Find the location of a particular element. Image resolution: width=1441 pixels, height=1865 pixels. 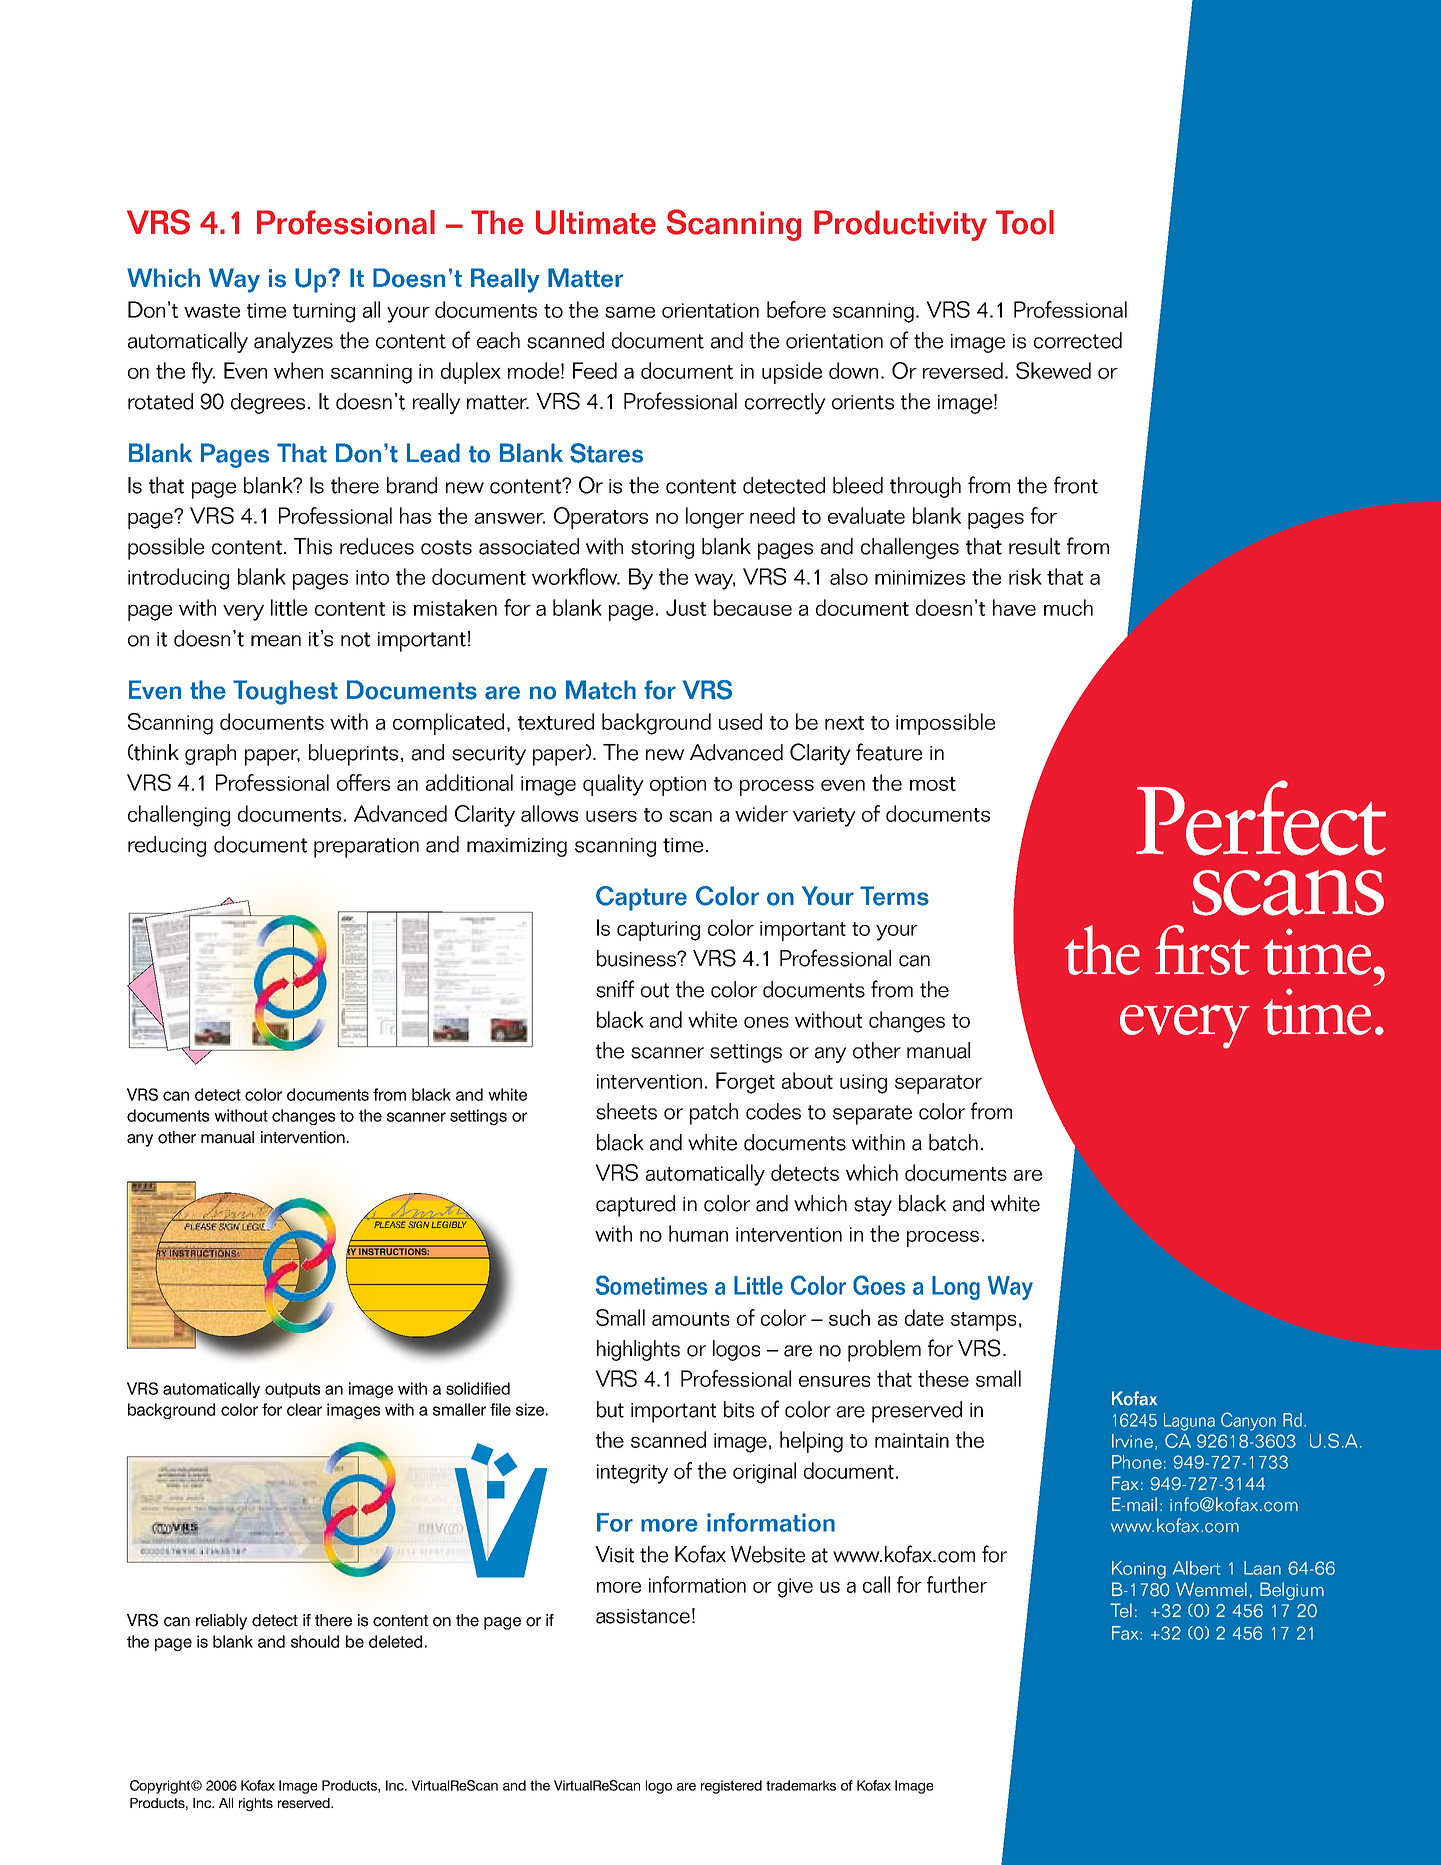

corrected is located at coordinates (1078, 340).
